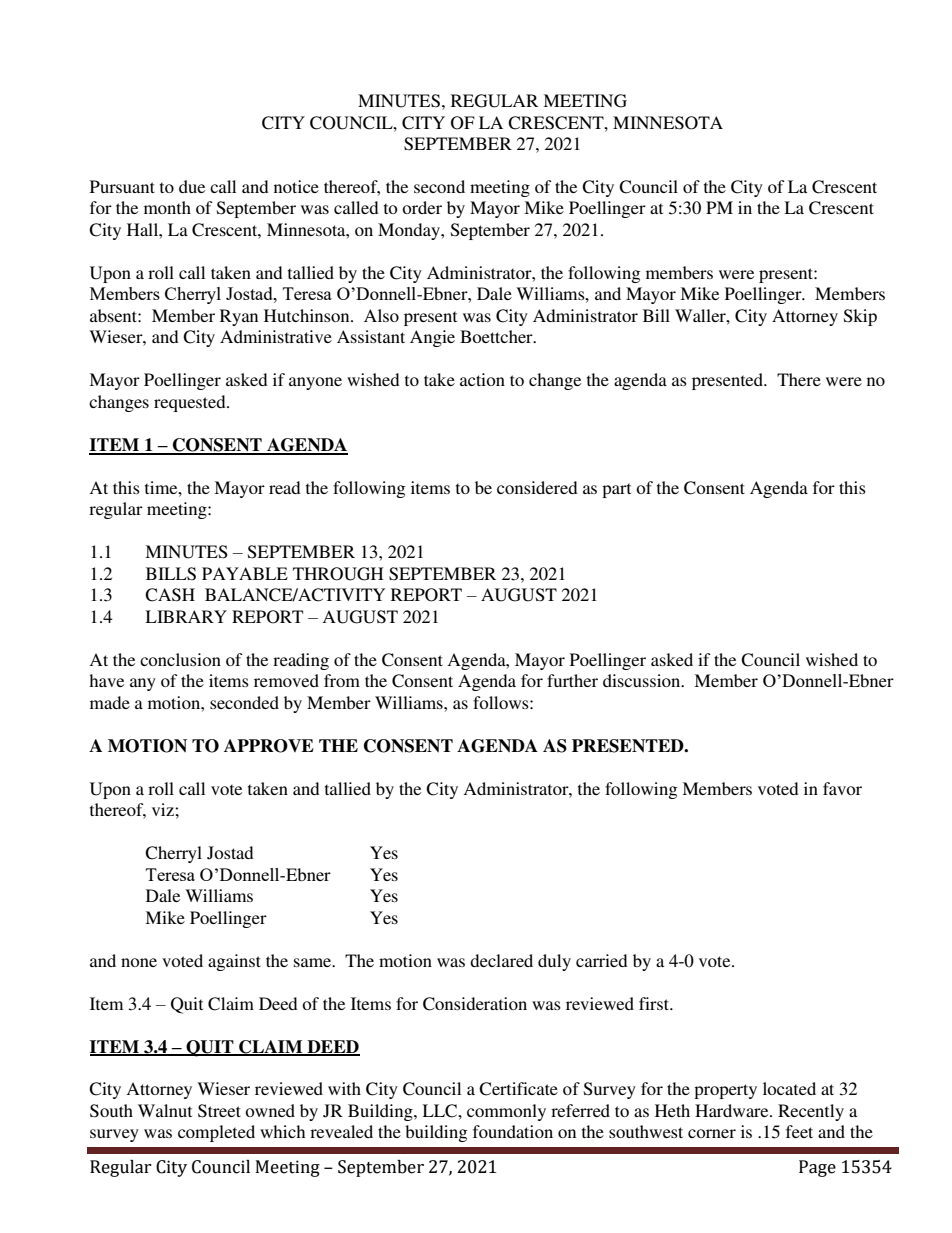 This page has width=952, height=1233. I want to click on Skip, so click(860, 317).
